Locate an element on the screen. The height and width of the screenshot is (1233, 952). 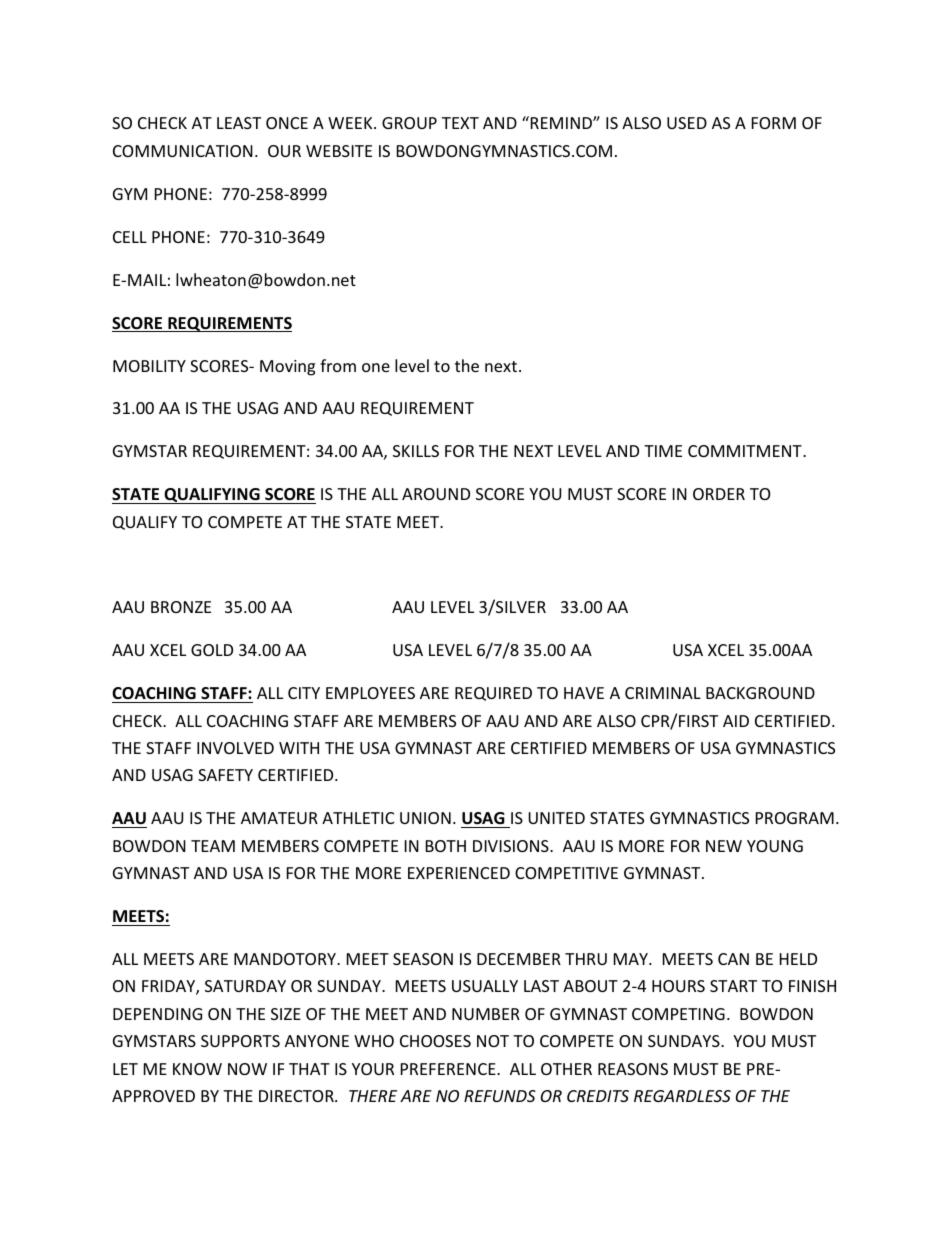
BOTH is located at coordinates (446, 846).
